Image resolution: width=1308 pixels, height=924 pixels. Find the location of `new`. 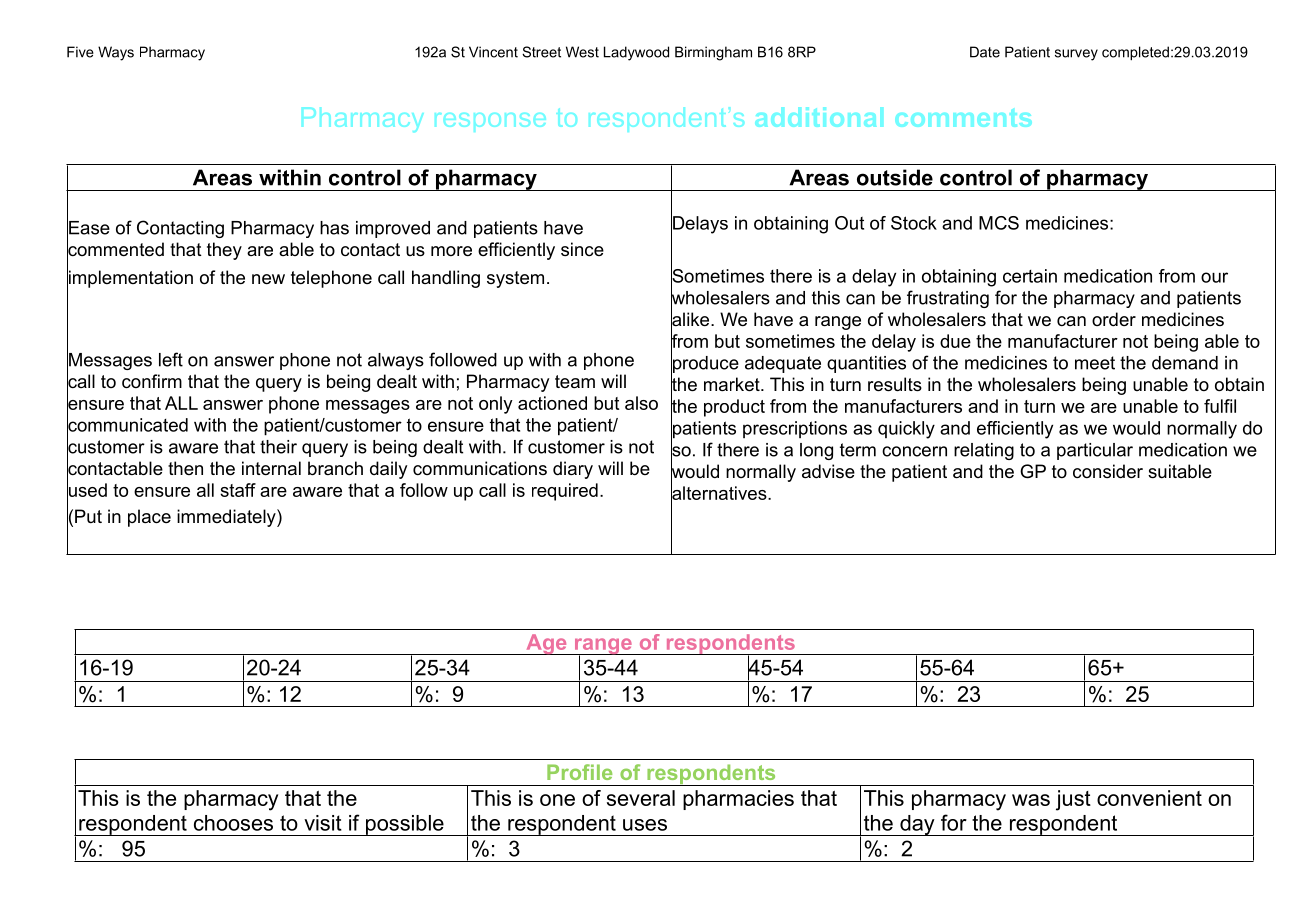

new is located at coordinates (268, 279).
